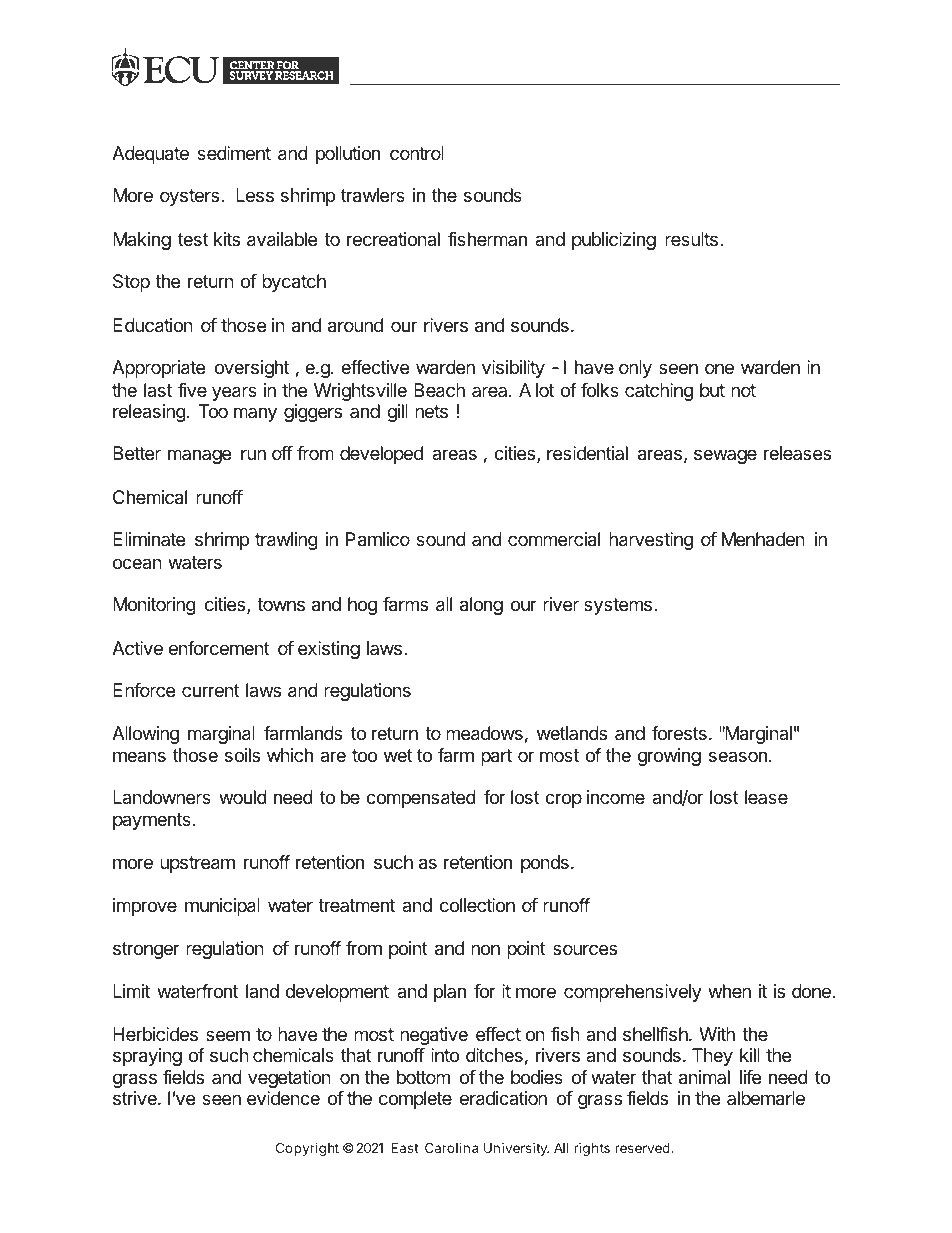  Describe the element at coordinates (679, 733) in the image. I see `forests` at that location.
